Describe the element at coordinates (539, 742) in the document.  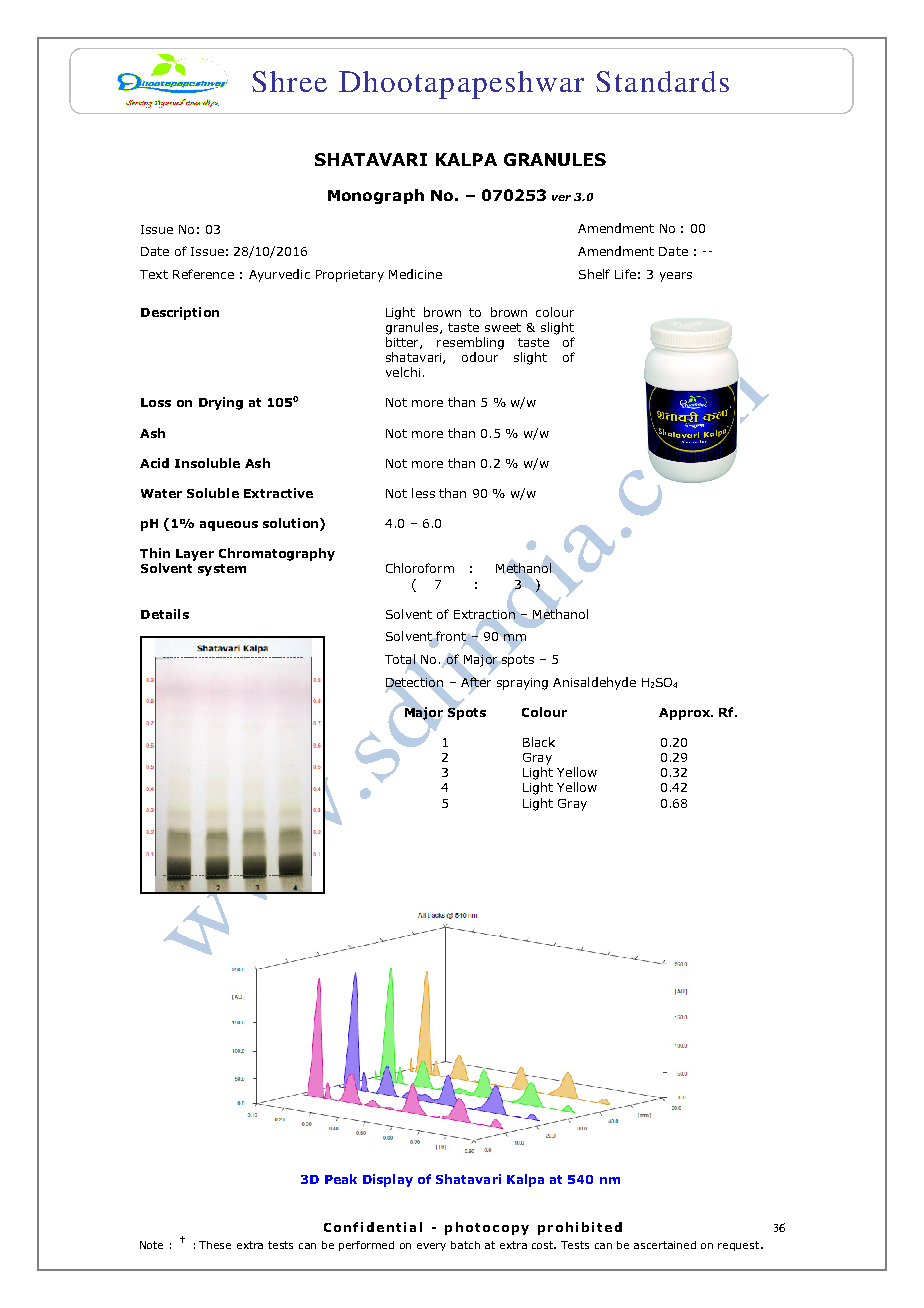
I see `Black` at that location.
